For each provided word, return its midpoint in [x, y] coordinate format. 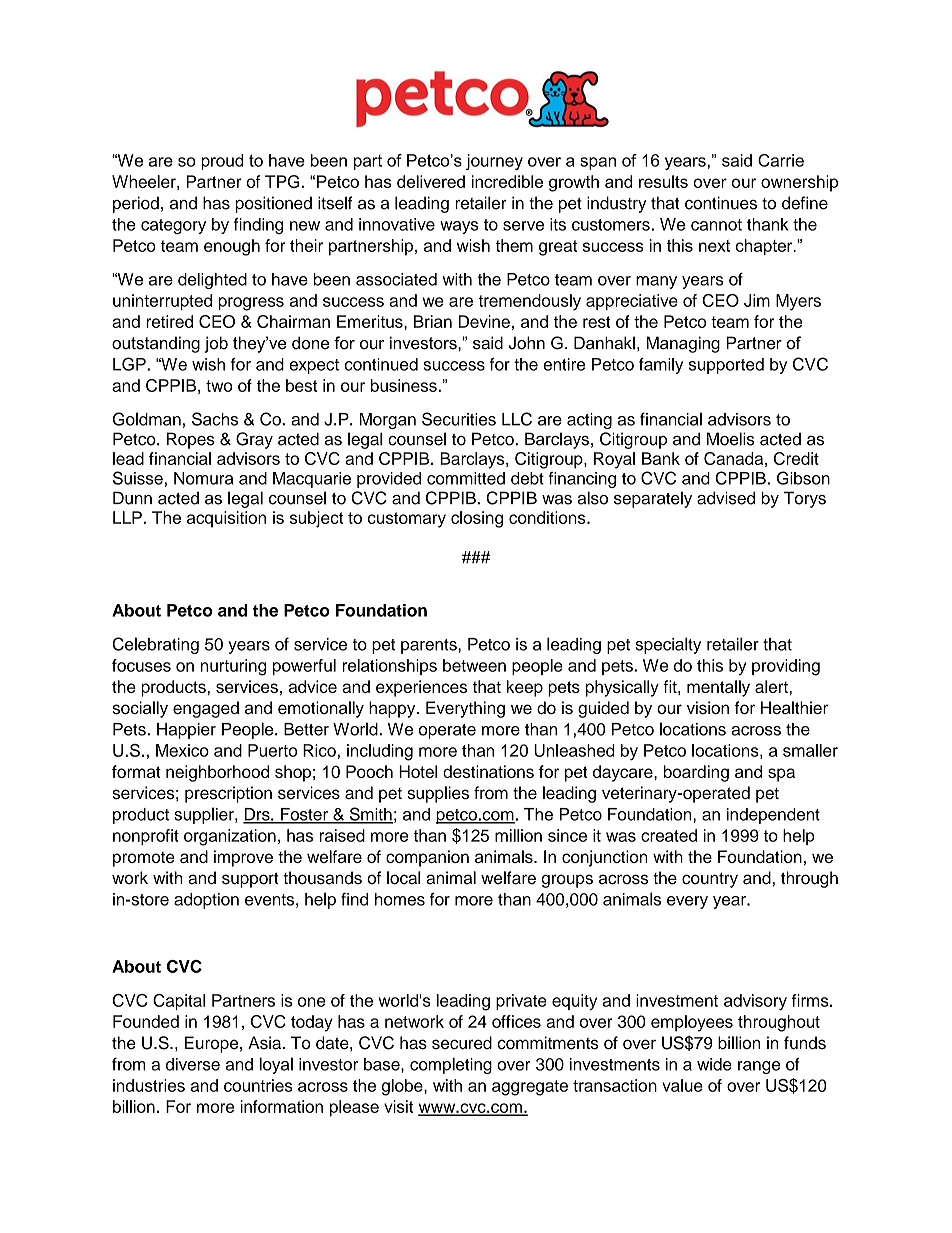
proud [222, 162]
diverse [193, 1064]
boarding [696, 773]
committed [466, 478]
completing [451, 1065]
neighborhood [217, 773]
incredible [507, 181]
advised [726, 498]
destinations [488, 771]
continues [721, 203]
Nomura [203, 478]
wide [714, 1064]
